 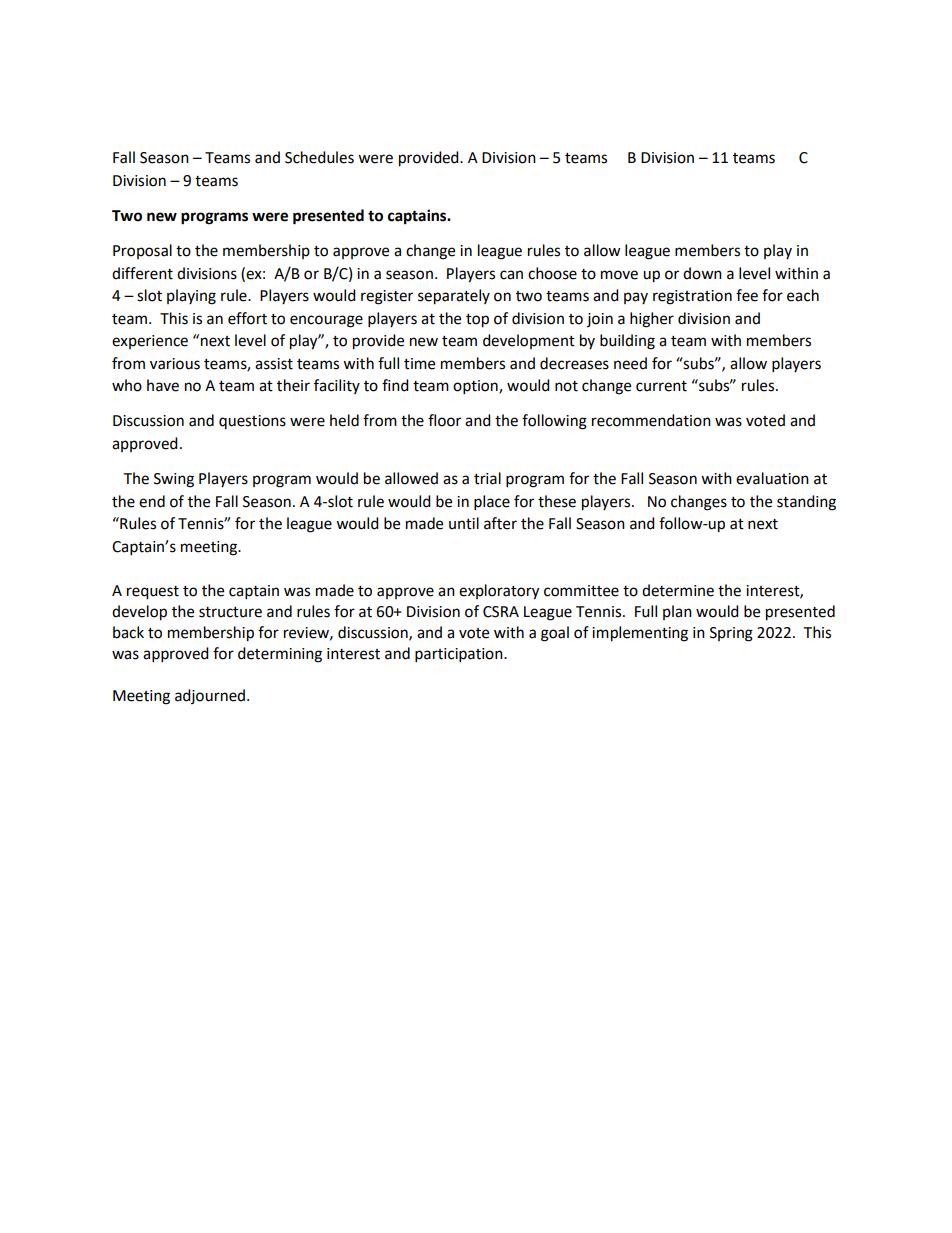 I want to click on Schedules, so click(x=319, y=157).
